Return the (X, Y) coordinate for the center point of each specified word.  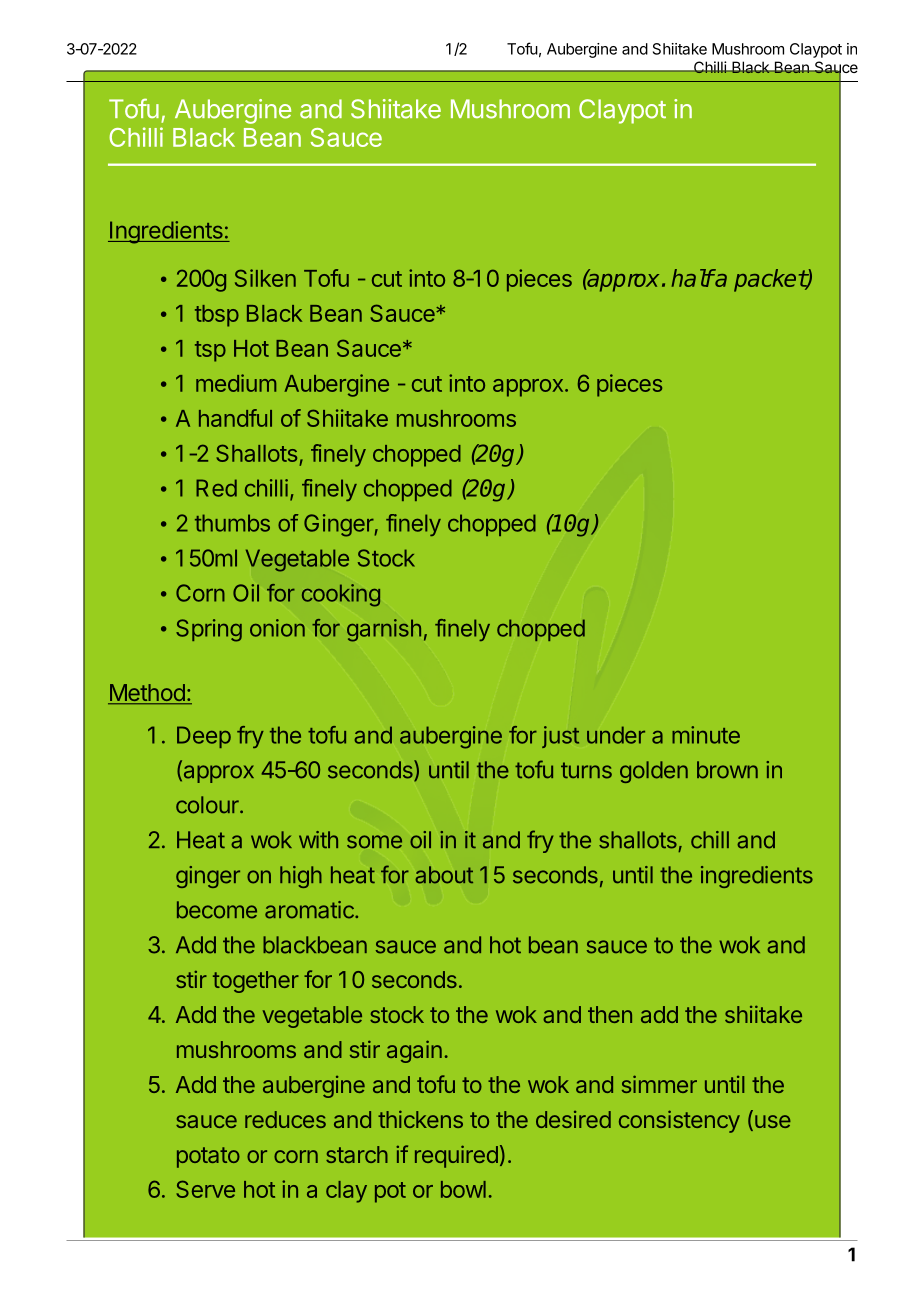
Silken (265, 278)
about (444, 875)
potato (208, 1157)
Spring (209, 630)
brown (727, 770)
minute (706, 735)
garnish (384, 630)
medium (236, 383)
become (217, 910)
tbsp (217, 316)
